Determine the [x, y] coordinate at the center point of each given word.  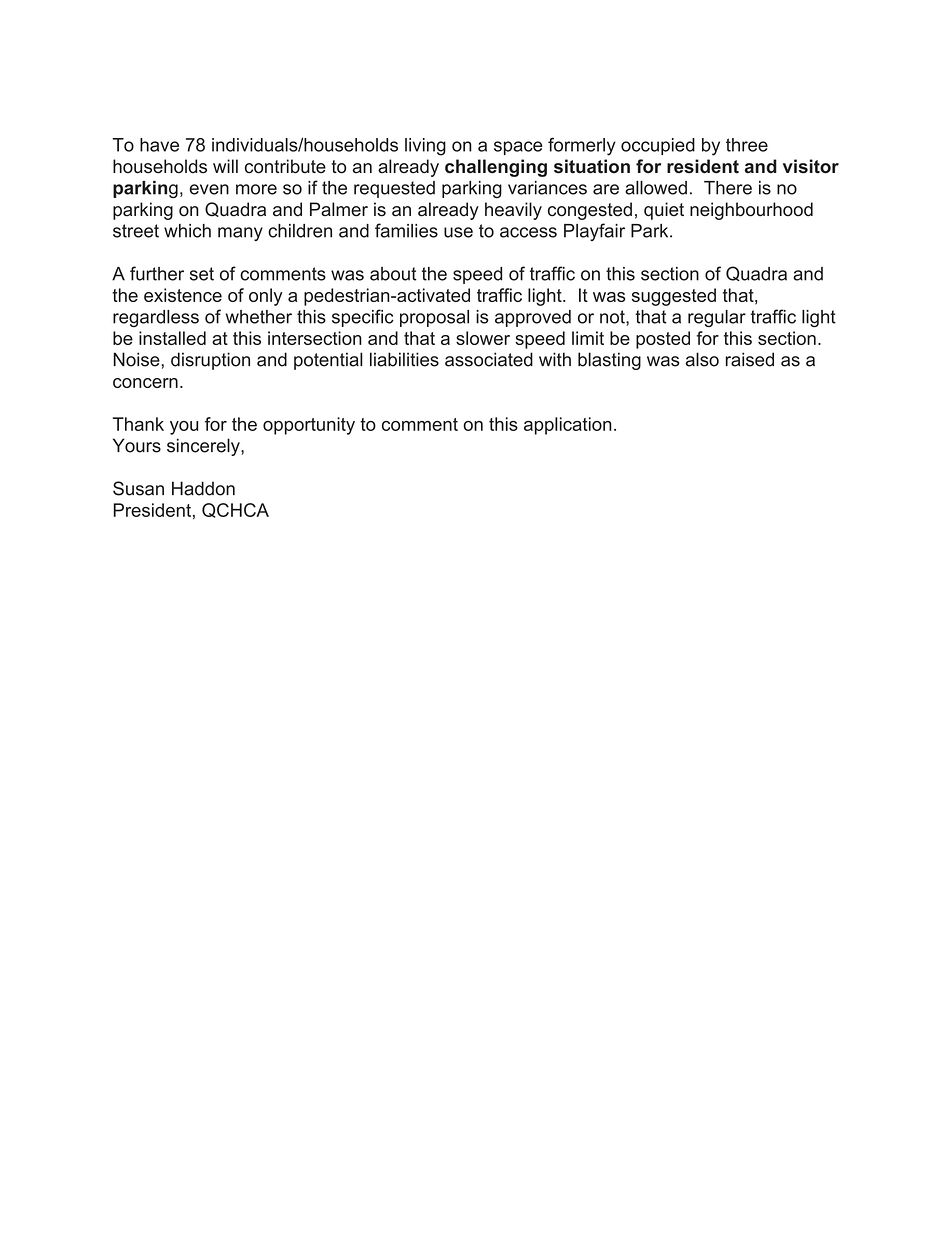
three [747, 145]
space [518, 148]
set [202, 274]
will [225, 166]
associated [489, 359]
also [702, 359]
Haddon [203, 488]
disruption [210, 361]
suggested [674, 297]
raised [749, 359]
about [393, 274]
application [568, 426]
